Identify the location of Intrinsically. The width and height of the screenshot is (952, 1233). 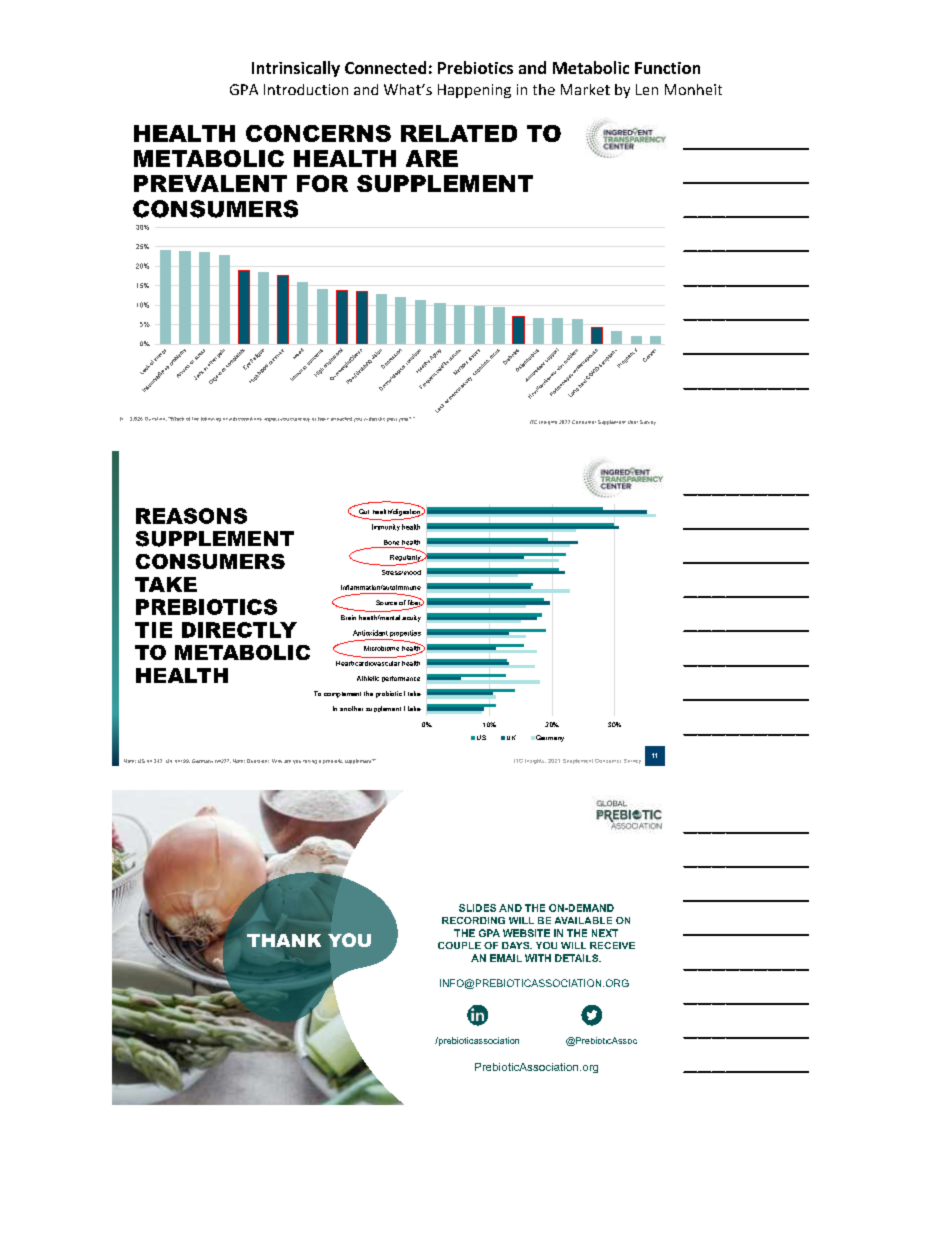
(296, 69).
